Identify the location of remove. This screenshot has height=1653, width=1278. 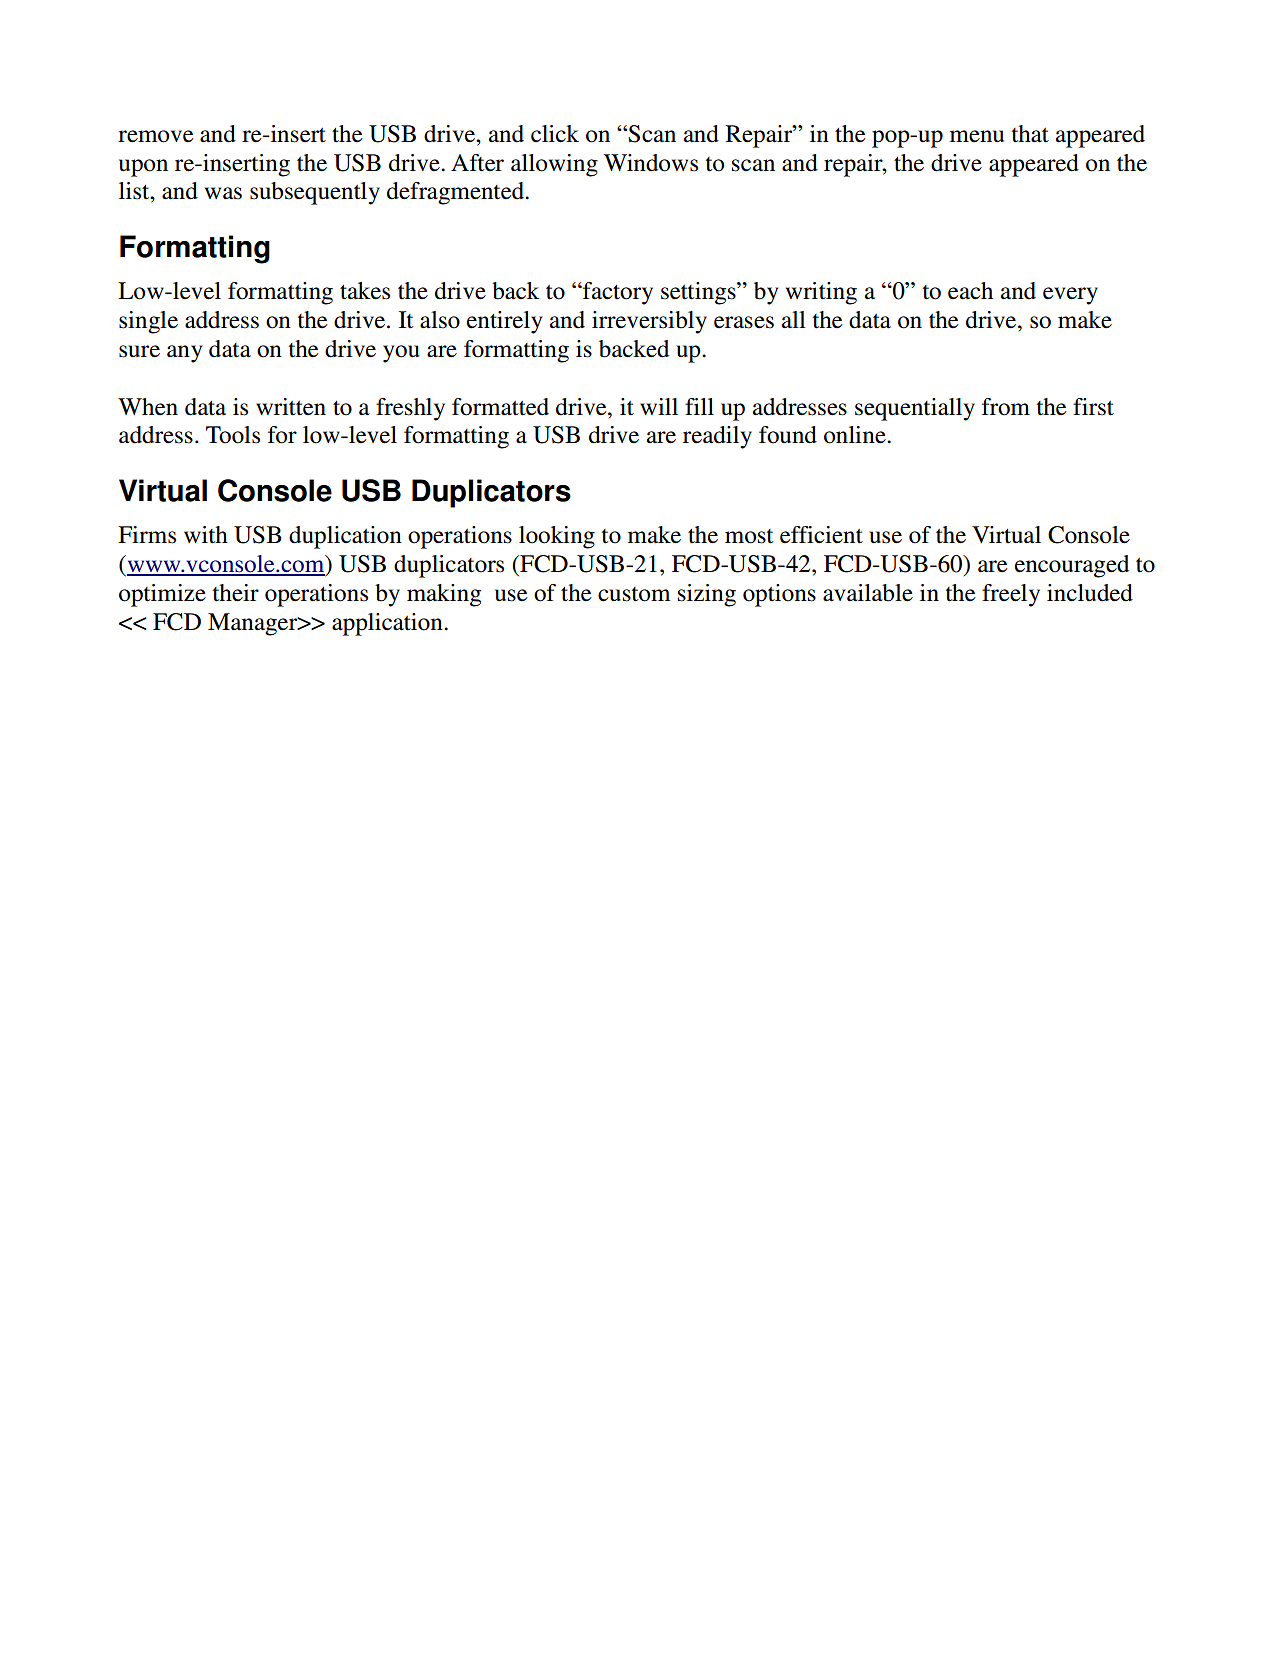
(155, 136).
